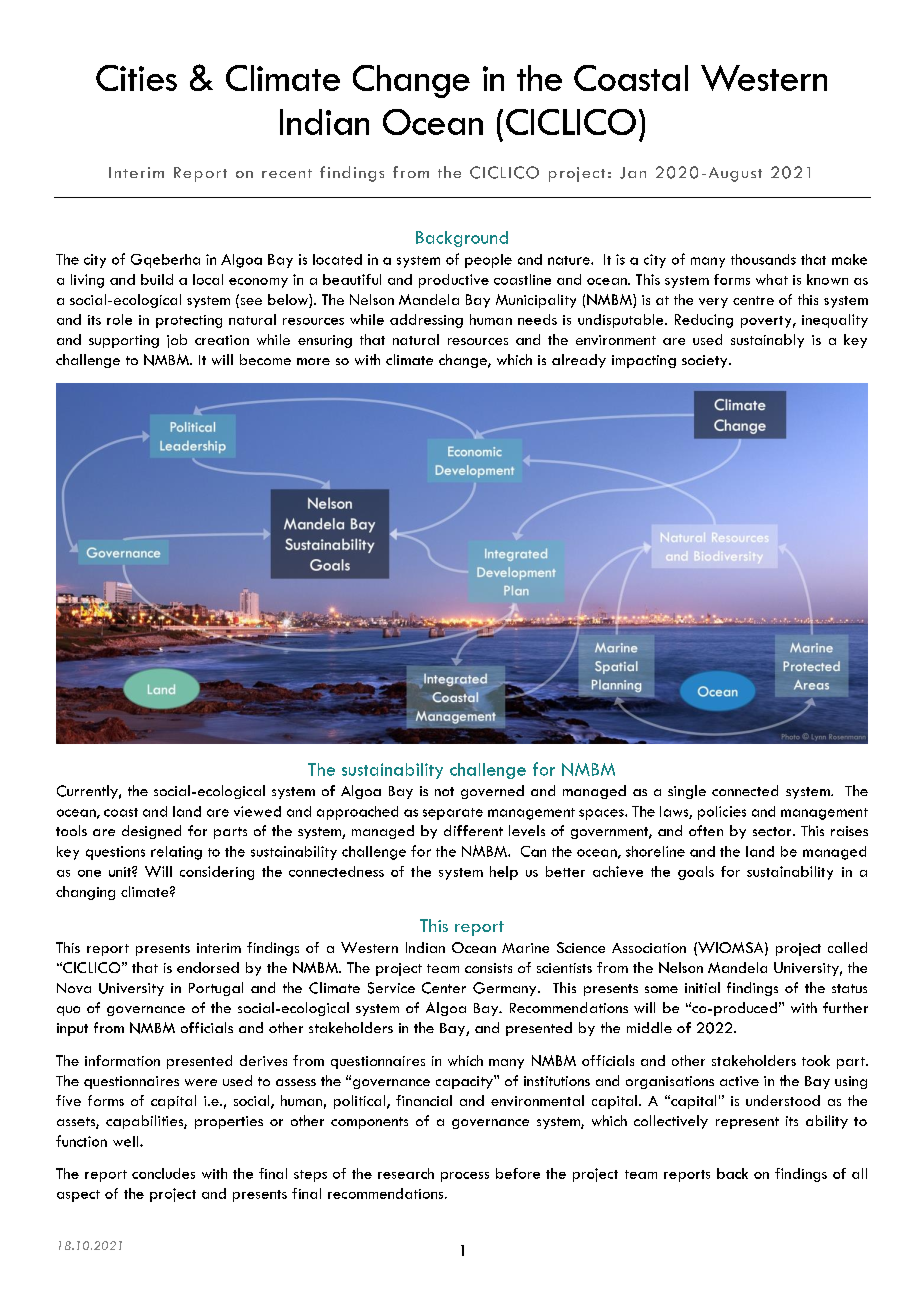  Describe the element at coordinates (747, 1123) in the page. I see `represent` at that location.
